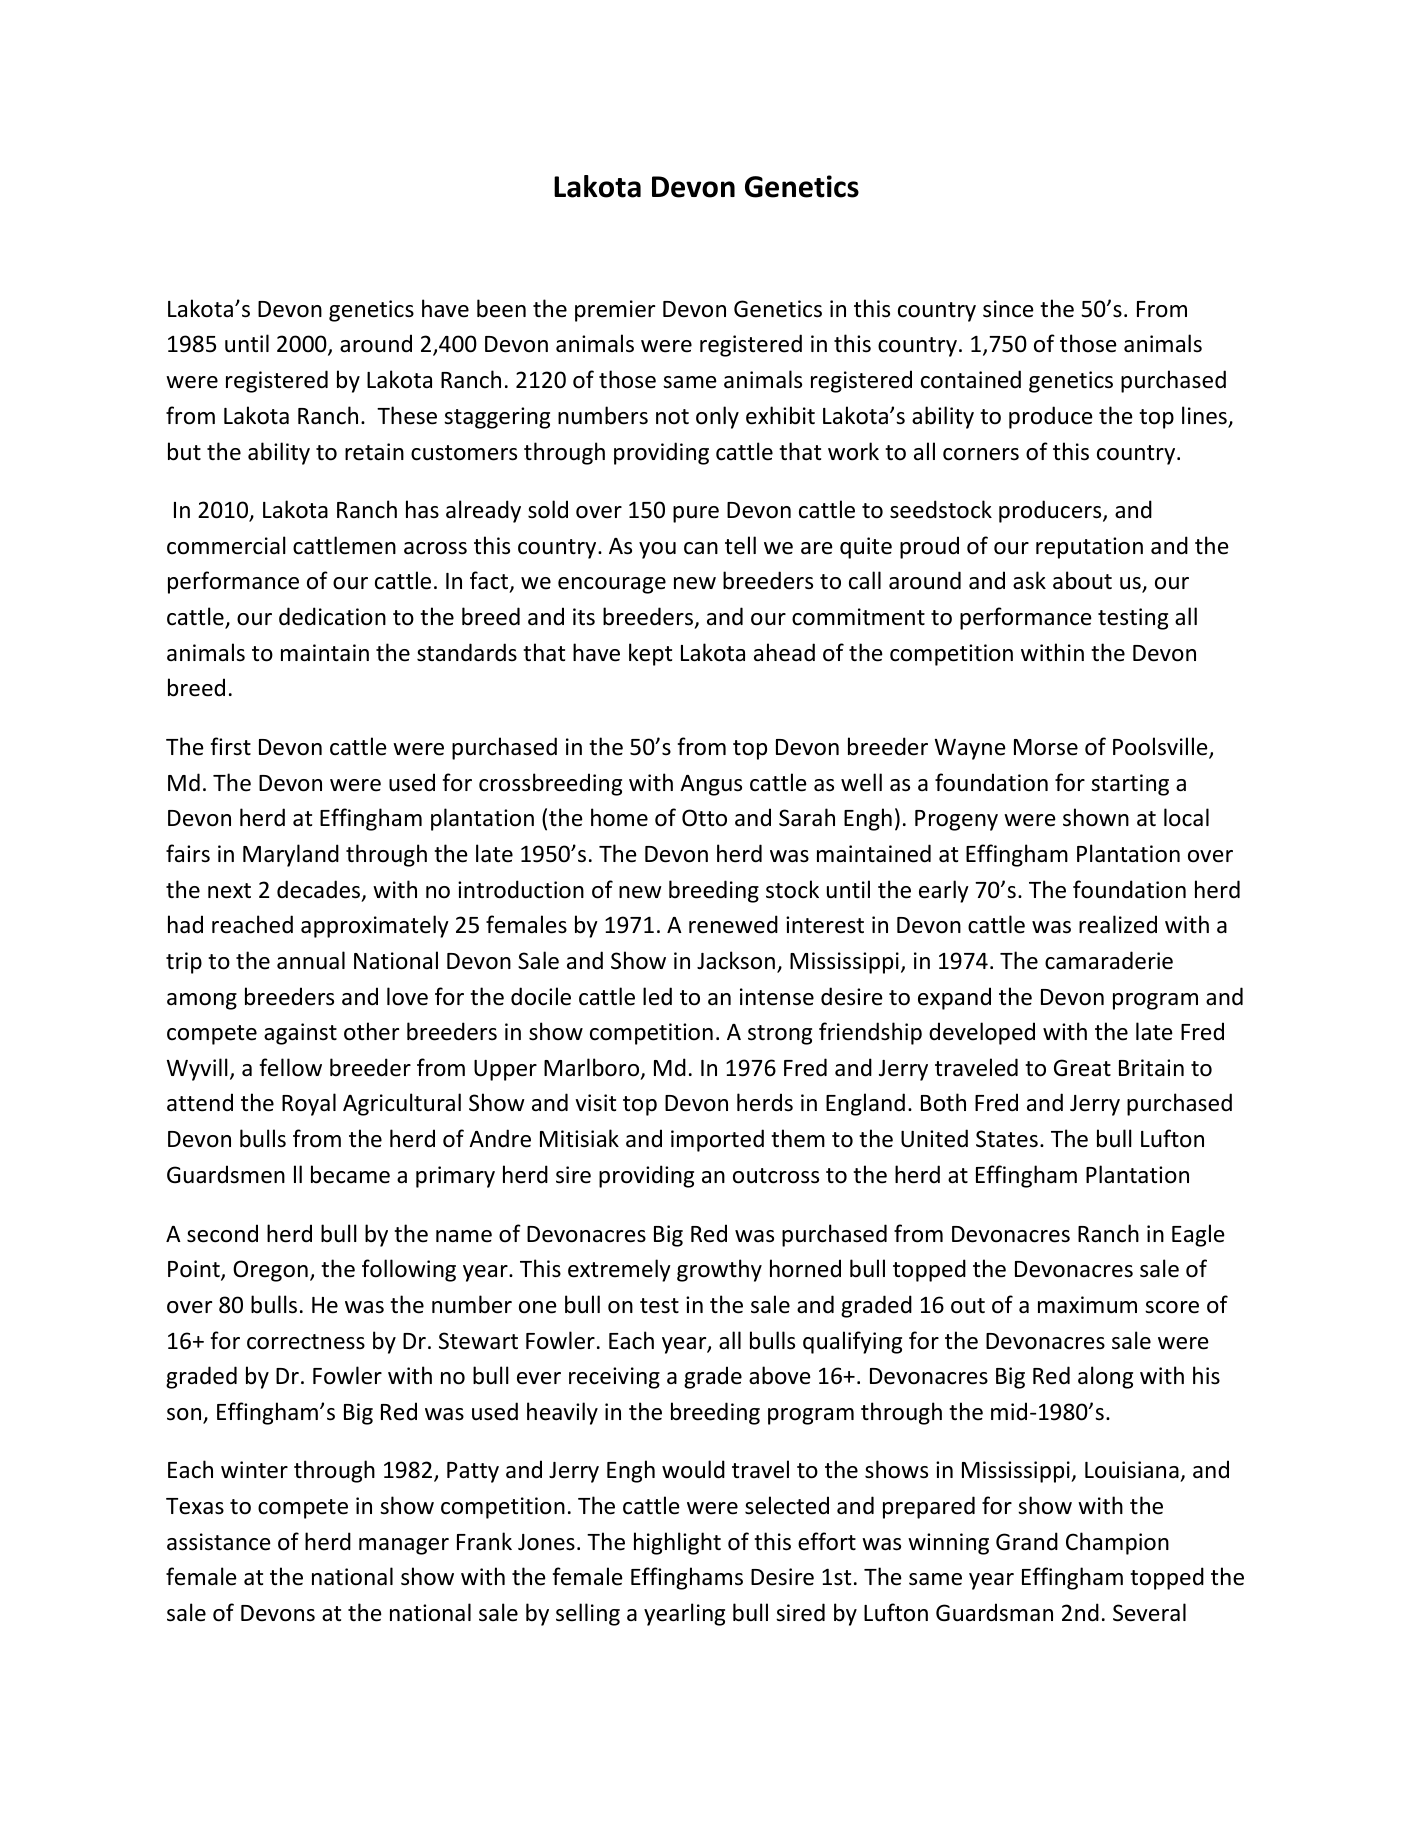 Image resolution: width=1412 pixels, height=1828 pixels. I want to click on Jackson, so click(736, 960).
